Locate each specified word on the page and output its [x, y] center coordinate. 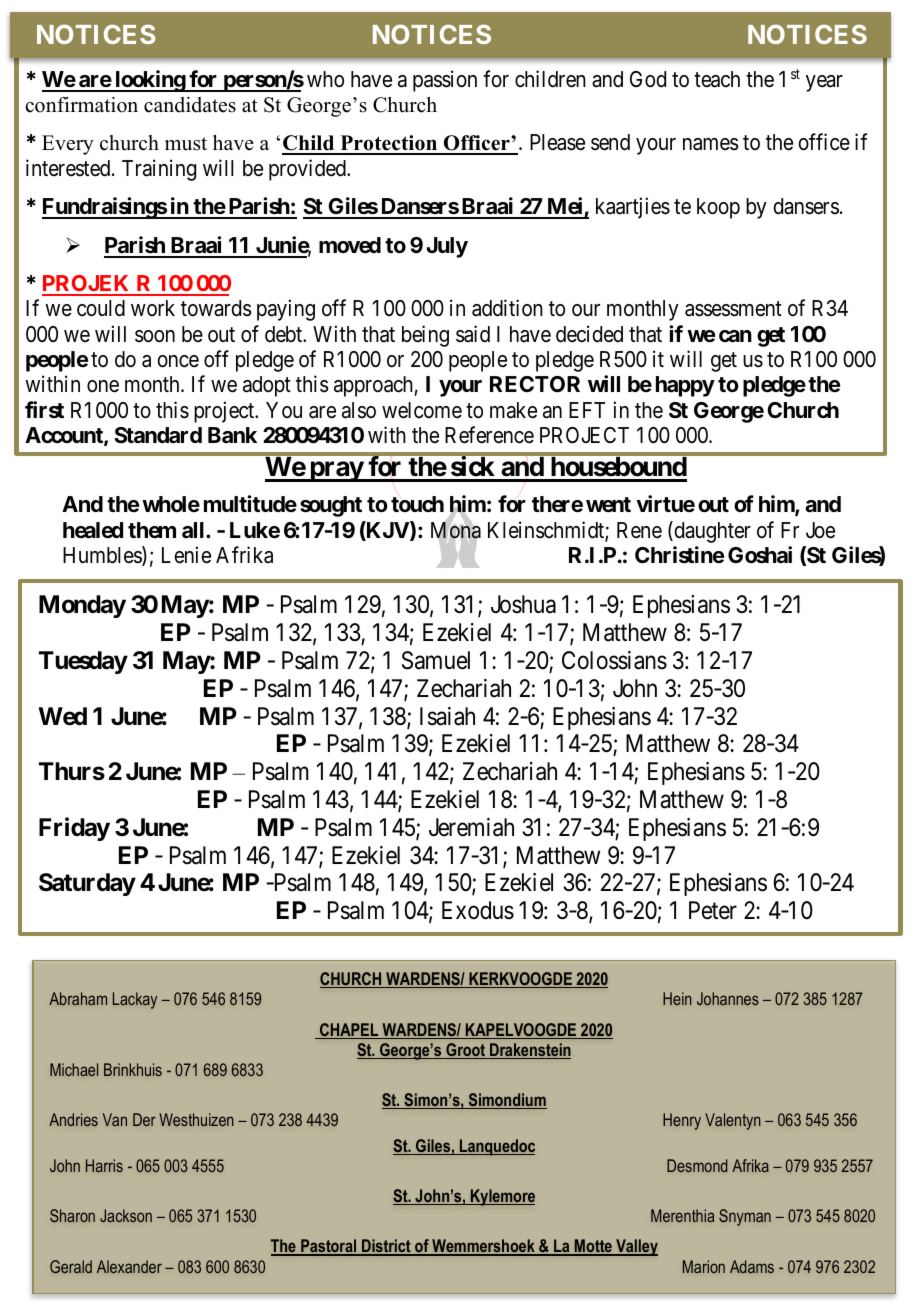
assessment [733, 309]
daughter [711, 532]
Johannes [728, 998]
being [425, 336]
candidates [190, 105]
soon [155, 336]
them [152, 530]
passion [445, 81]
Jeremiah [471, 827]
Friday [74, 829]
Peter [713, 910]
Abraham [78, 998]
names [711, 144]
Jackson [126, 1215]
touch [417, 504]
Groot [466, 1051]
